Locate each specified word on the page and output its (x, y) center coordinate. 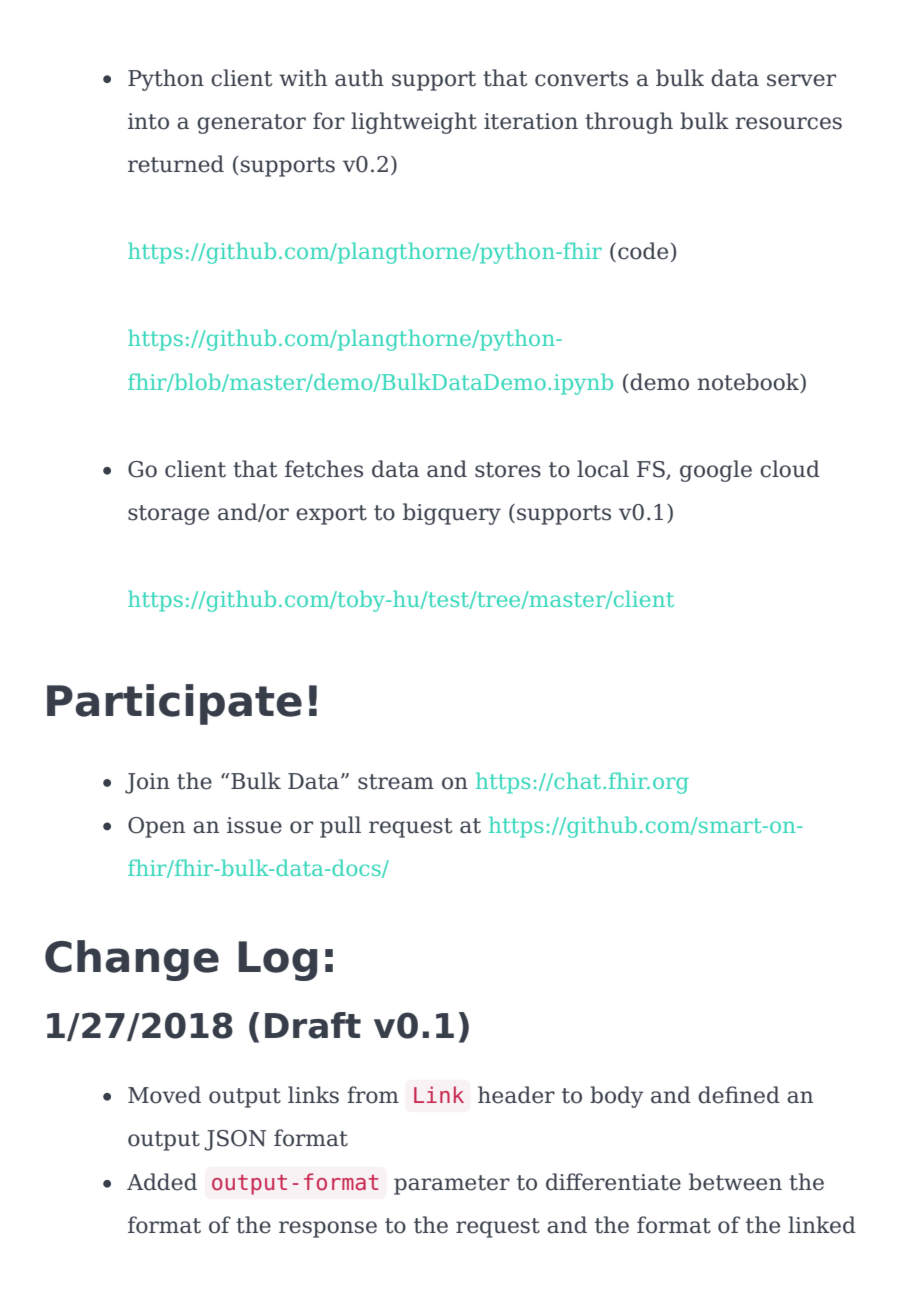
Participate (174, 704)
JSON (235, 1140)
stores (508, 470)
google (716, 471)
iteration (531, 121)
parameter (452, 1185)
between (735, 1182)
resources (788, 123)
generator (251, 124)
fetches (324, 469)
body (617, 1097)
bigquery (452, 514)
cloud (790, 469)
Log (278, 961)
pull (340, 827)
